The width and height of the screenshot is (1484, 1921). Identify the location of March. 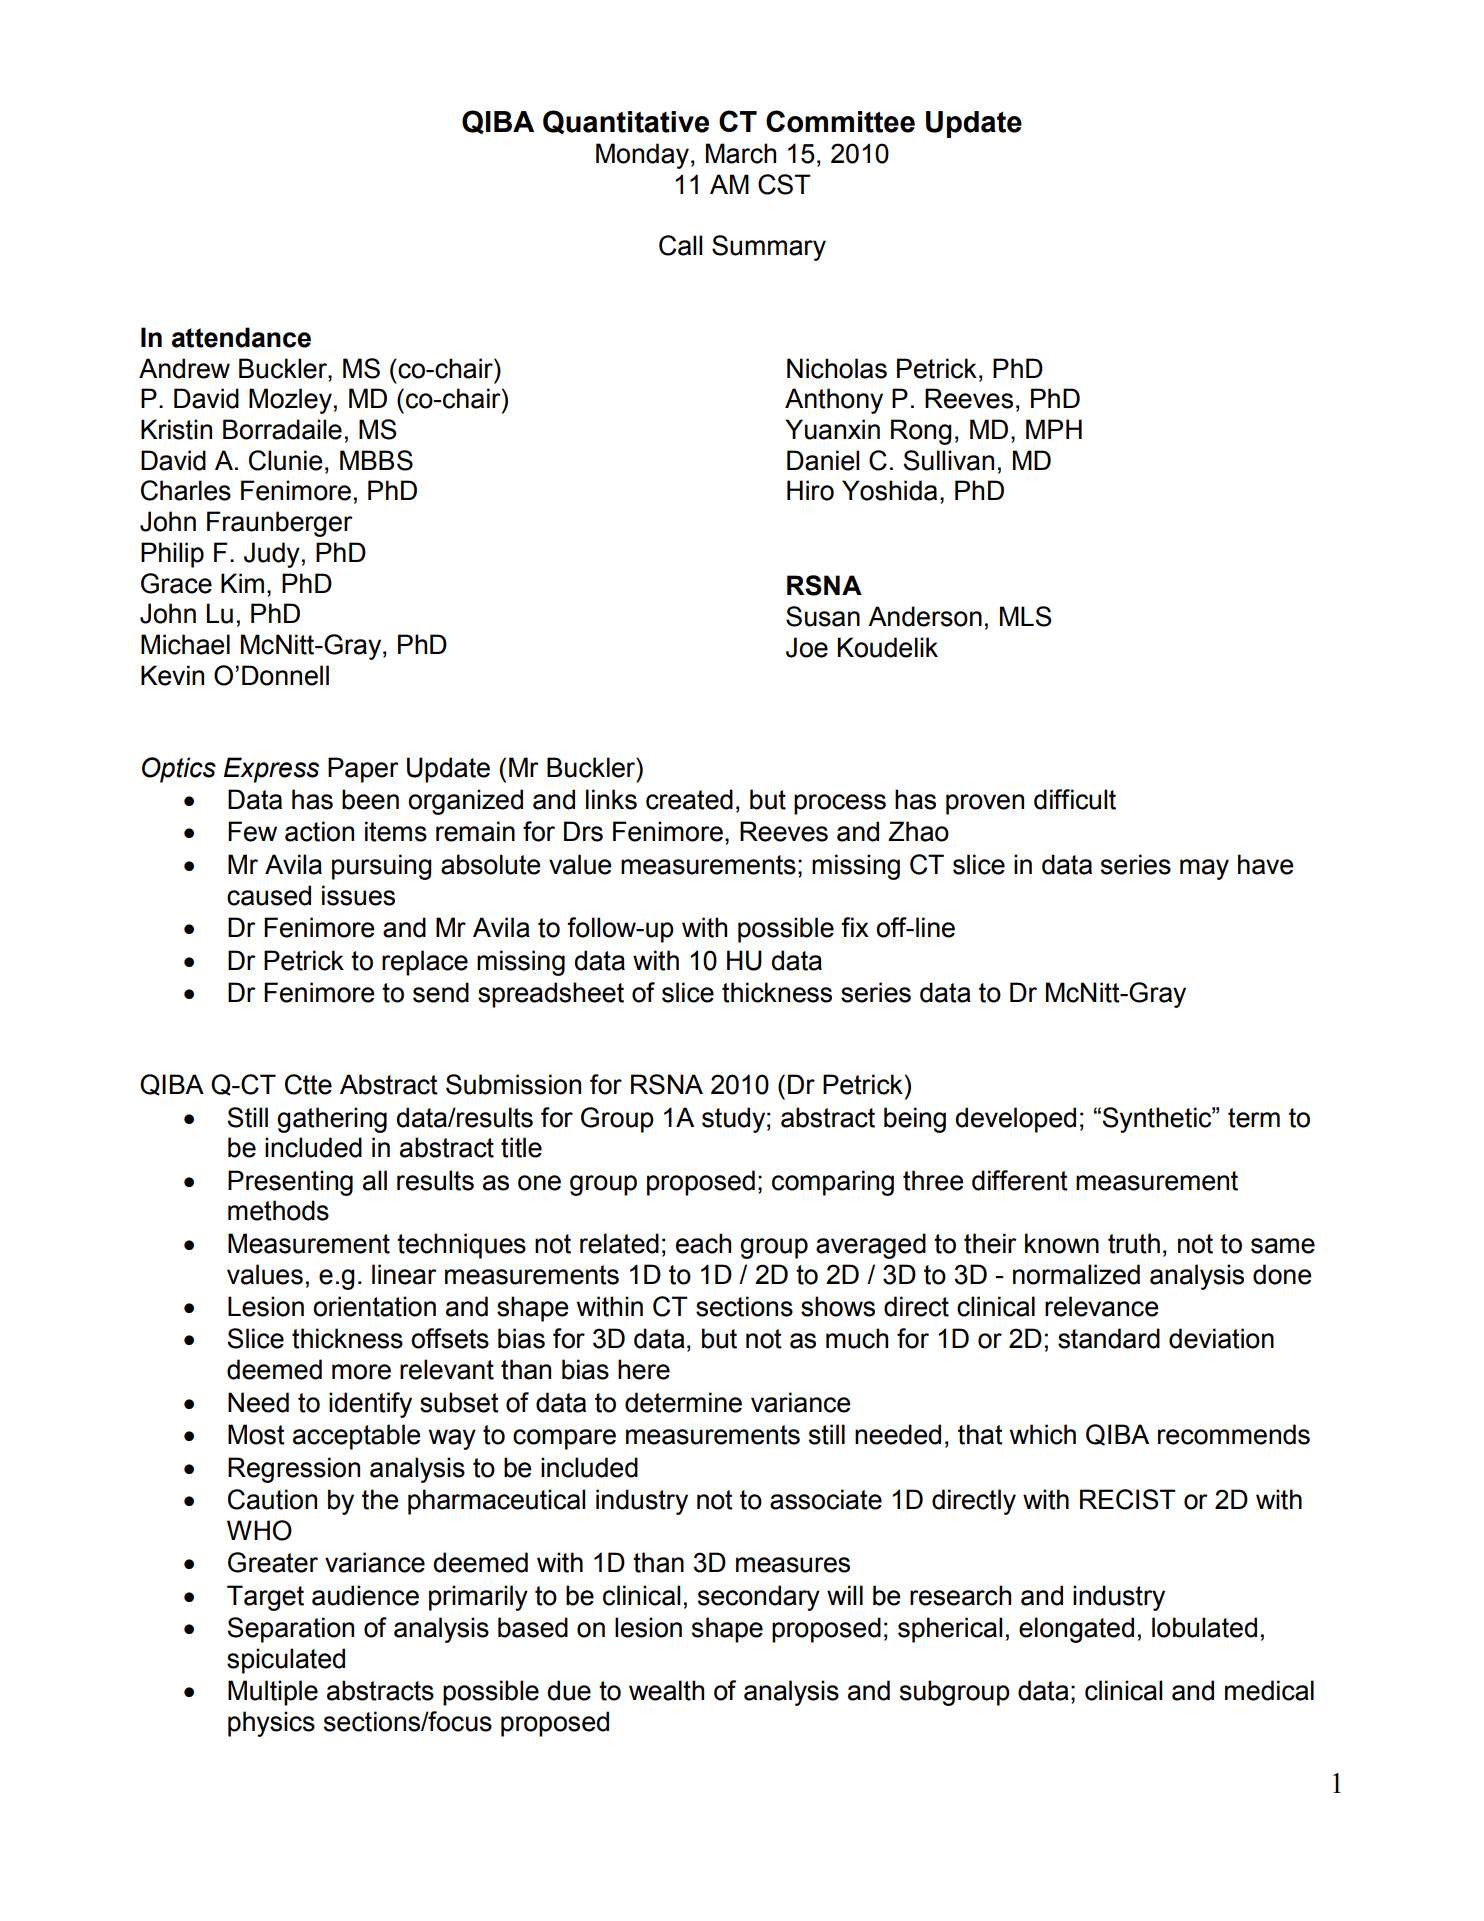
(741, 153).
